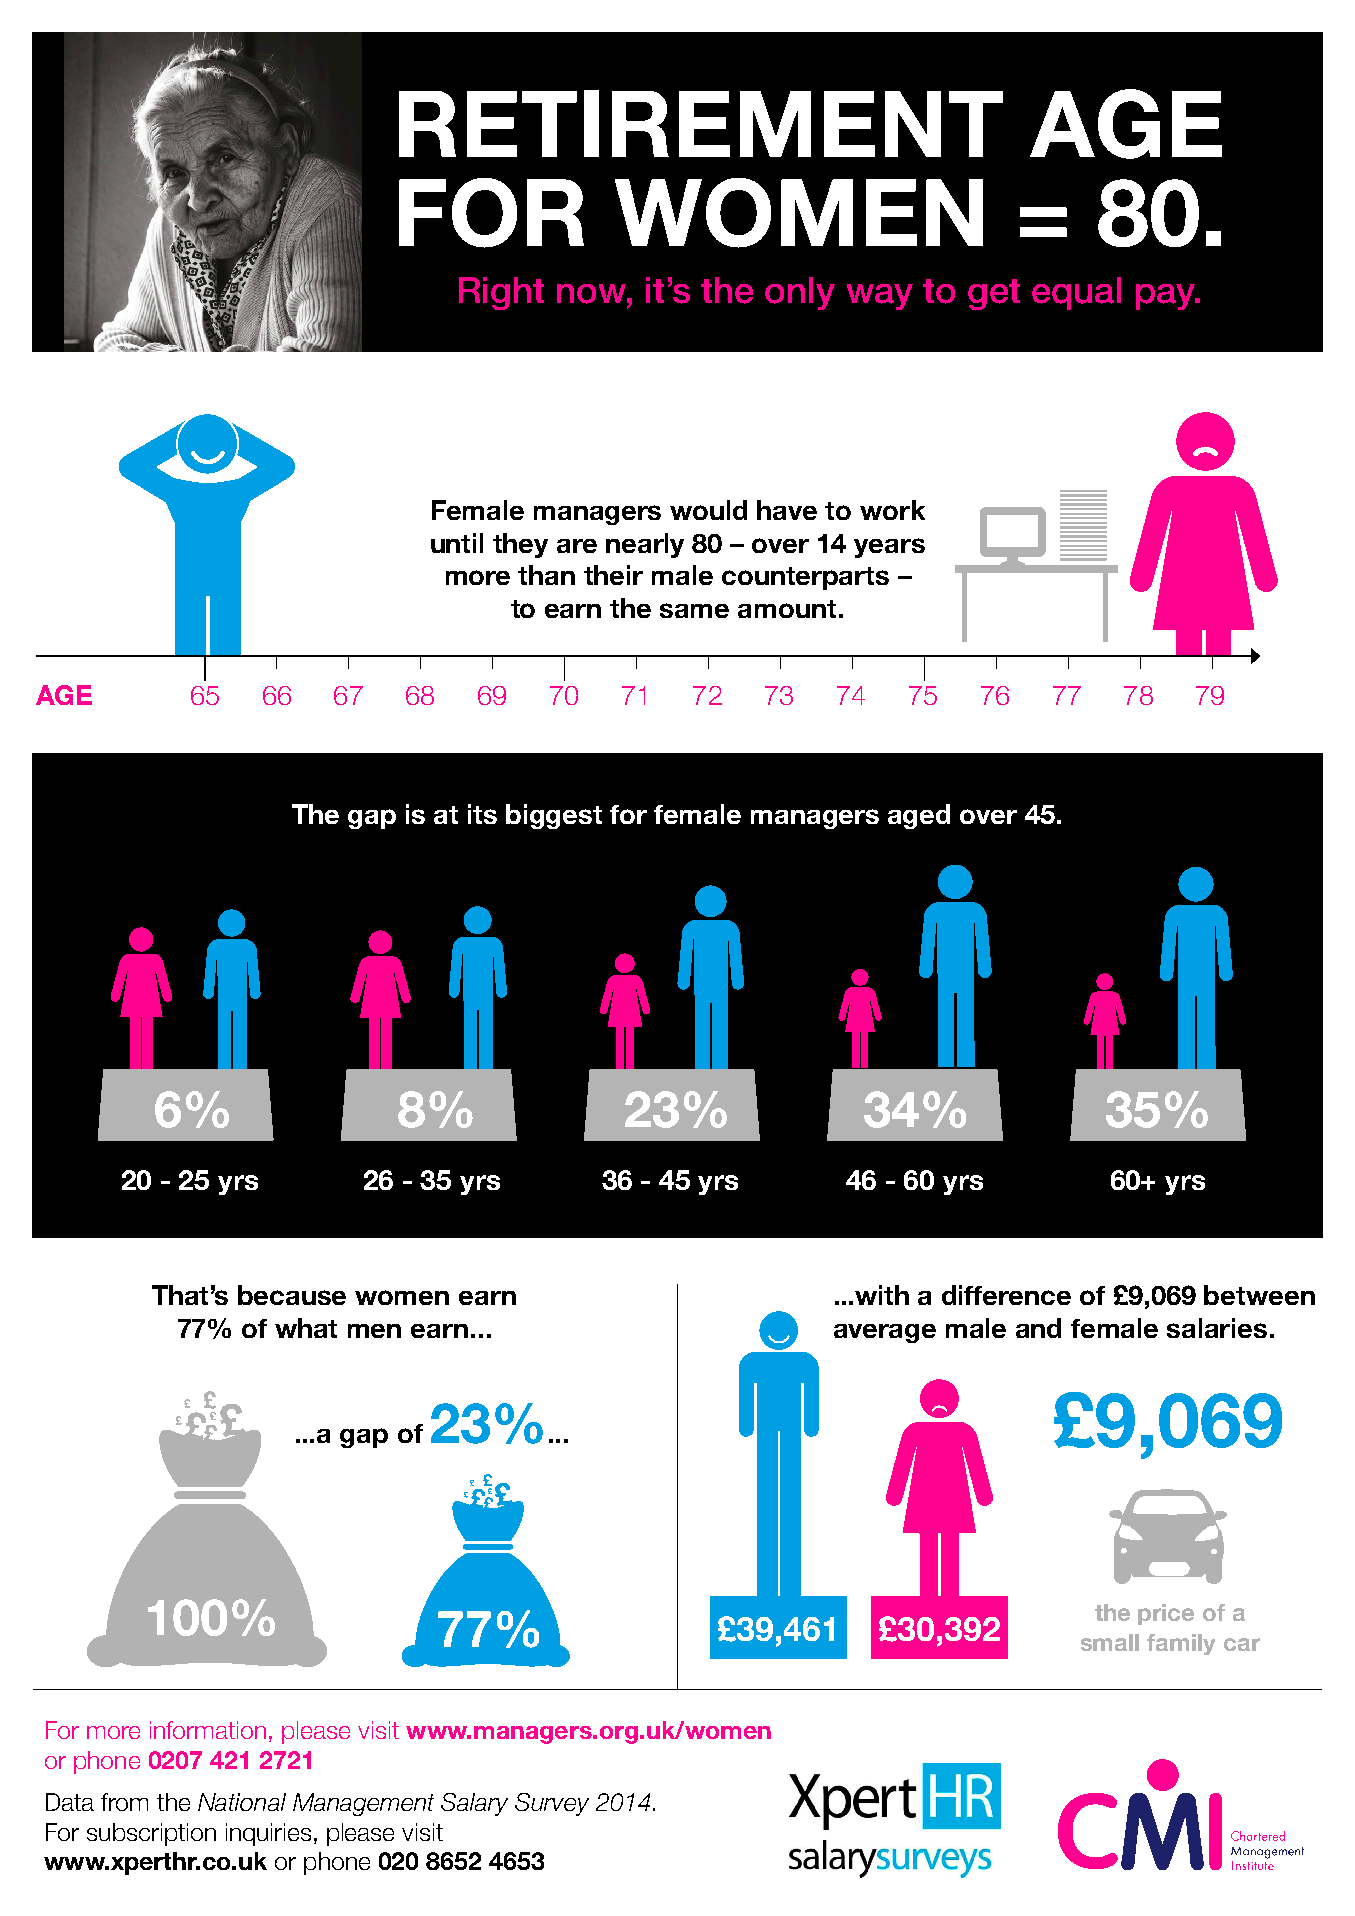 This screenshot has width=1355, height=1916. What do you see at coordinates (1038, 1328) in the screenshot?
I see `and` at bounding box center [1038, 1328].
